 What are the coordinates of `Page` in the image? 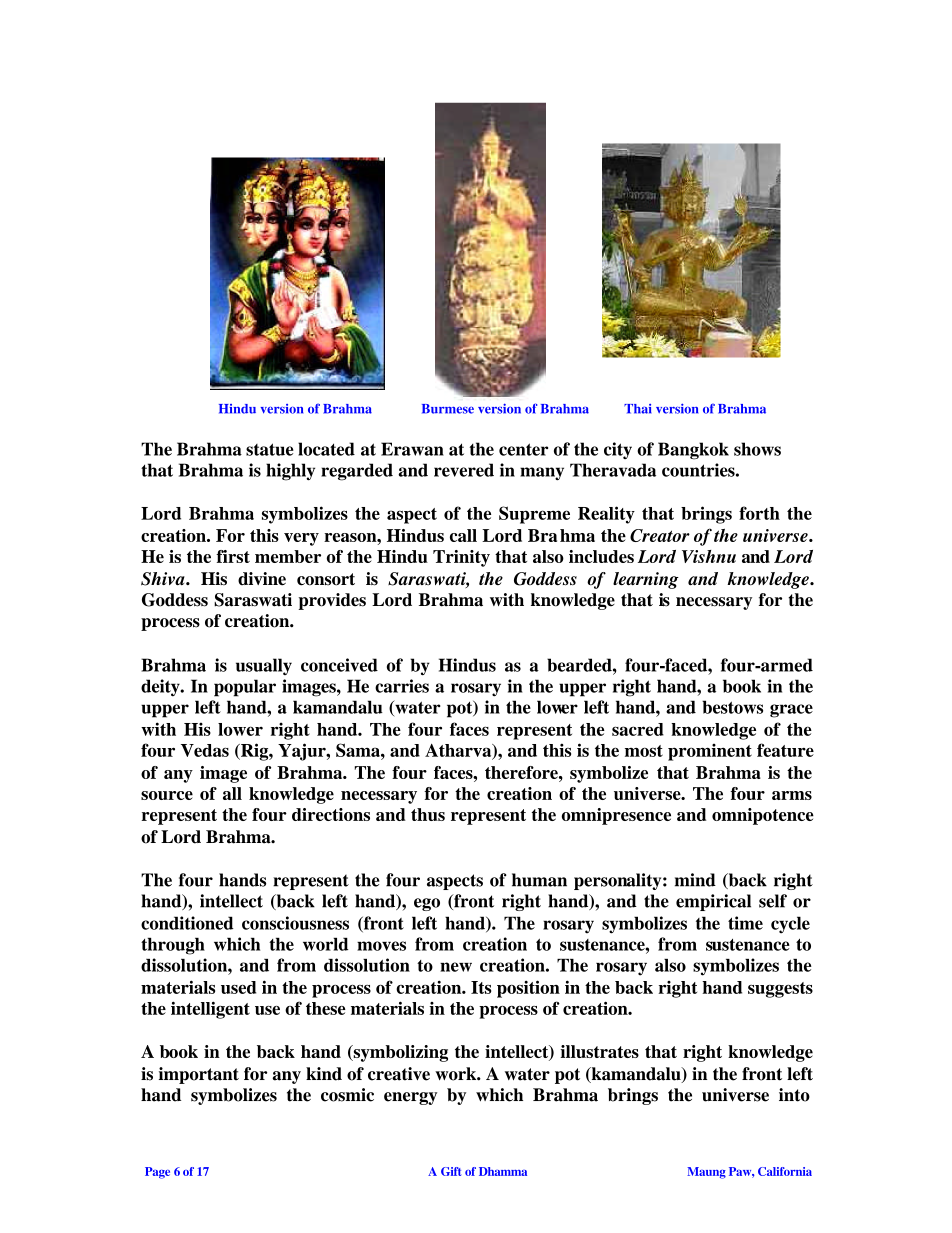 It's located at (157, 1173).
